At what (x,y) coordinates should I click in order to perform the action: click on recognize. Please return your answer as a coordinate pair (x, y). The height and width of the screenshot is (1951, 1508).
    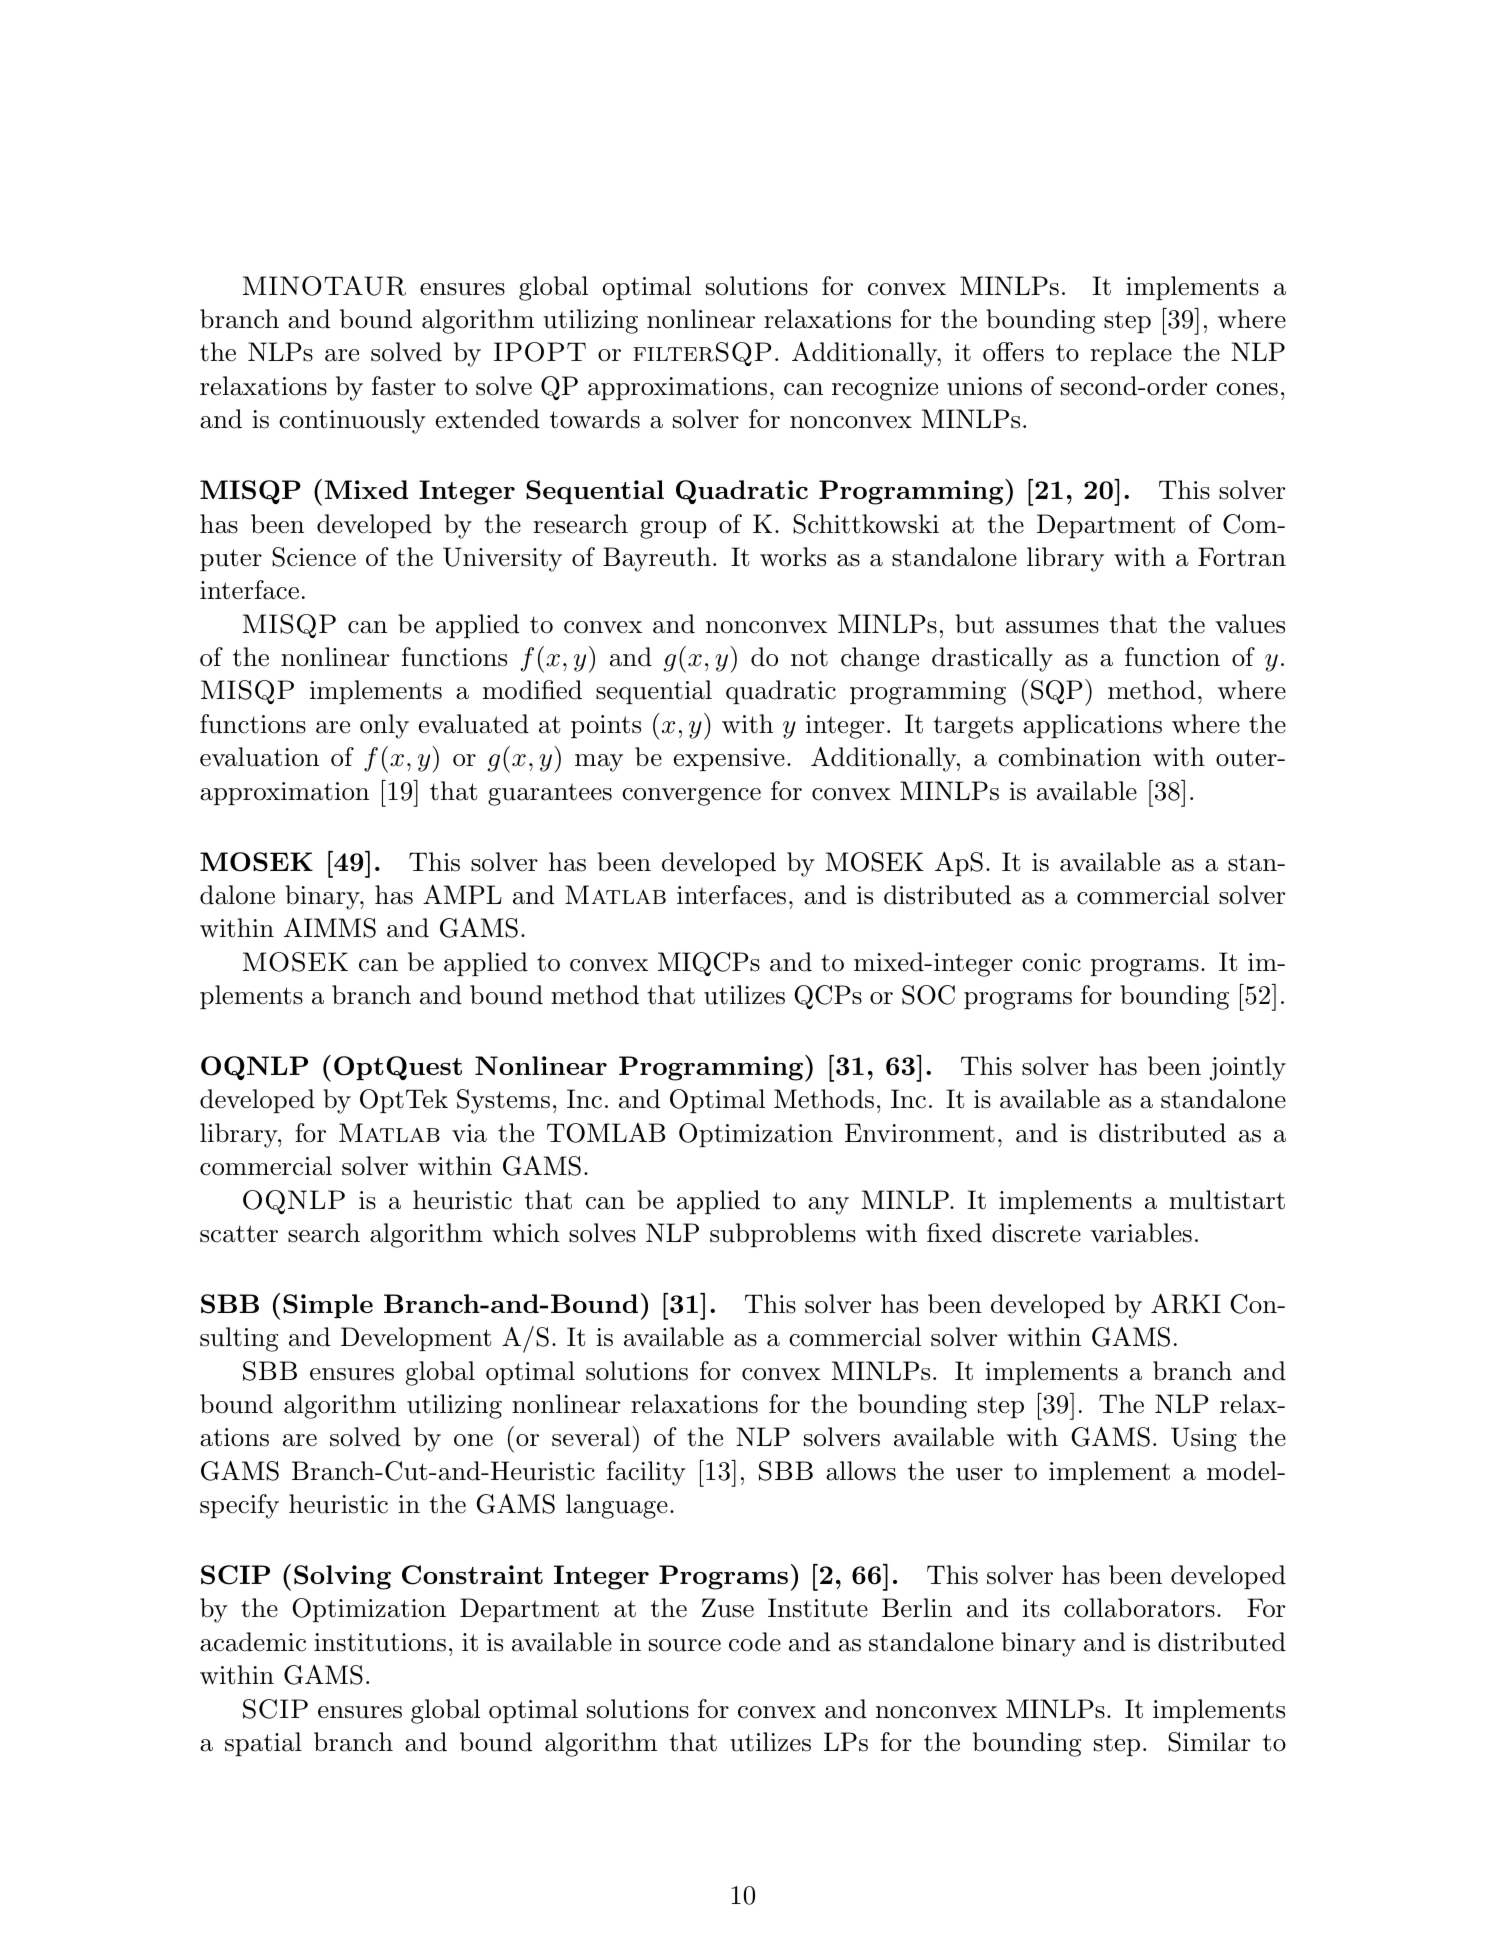
    Looking at the image, I should click on (885, 389).
